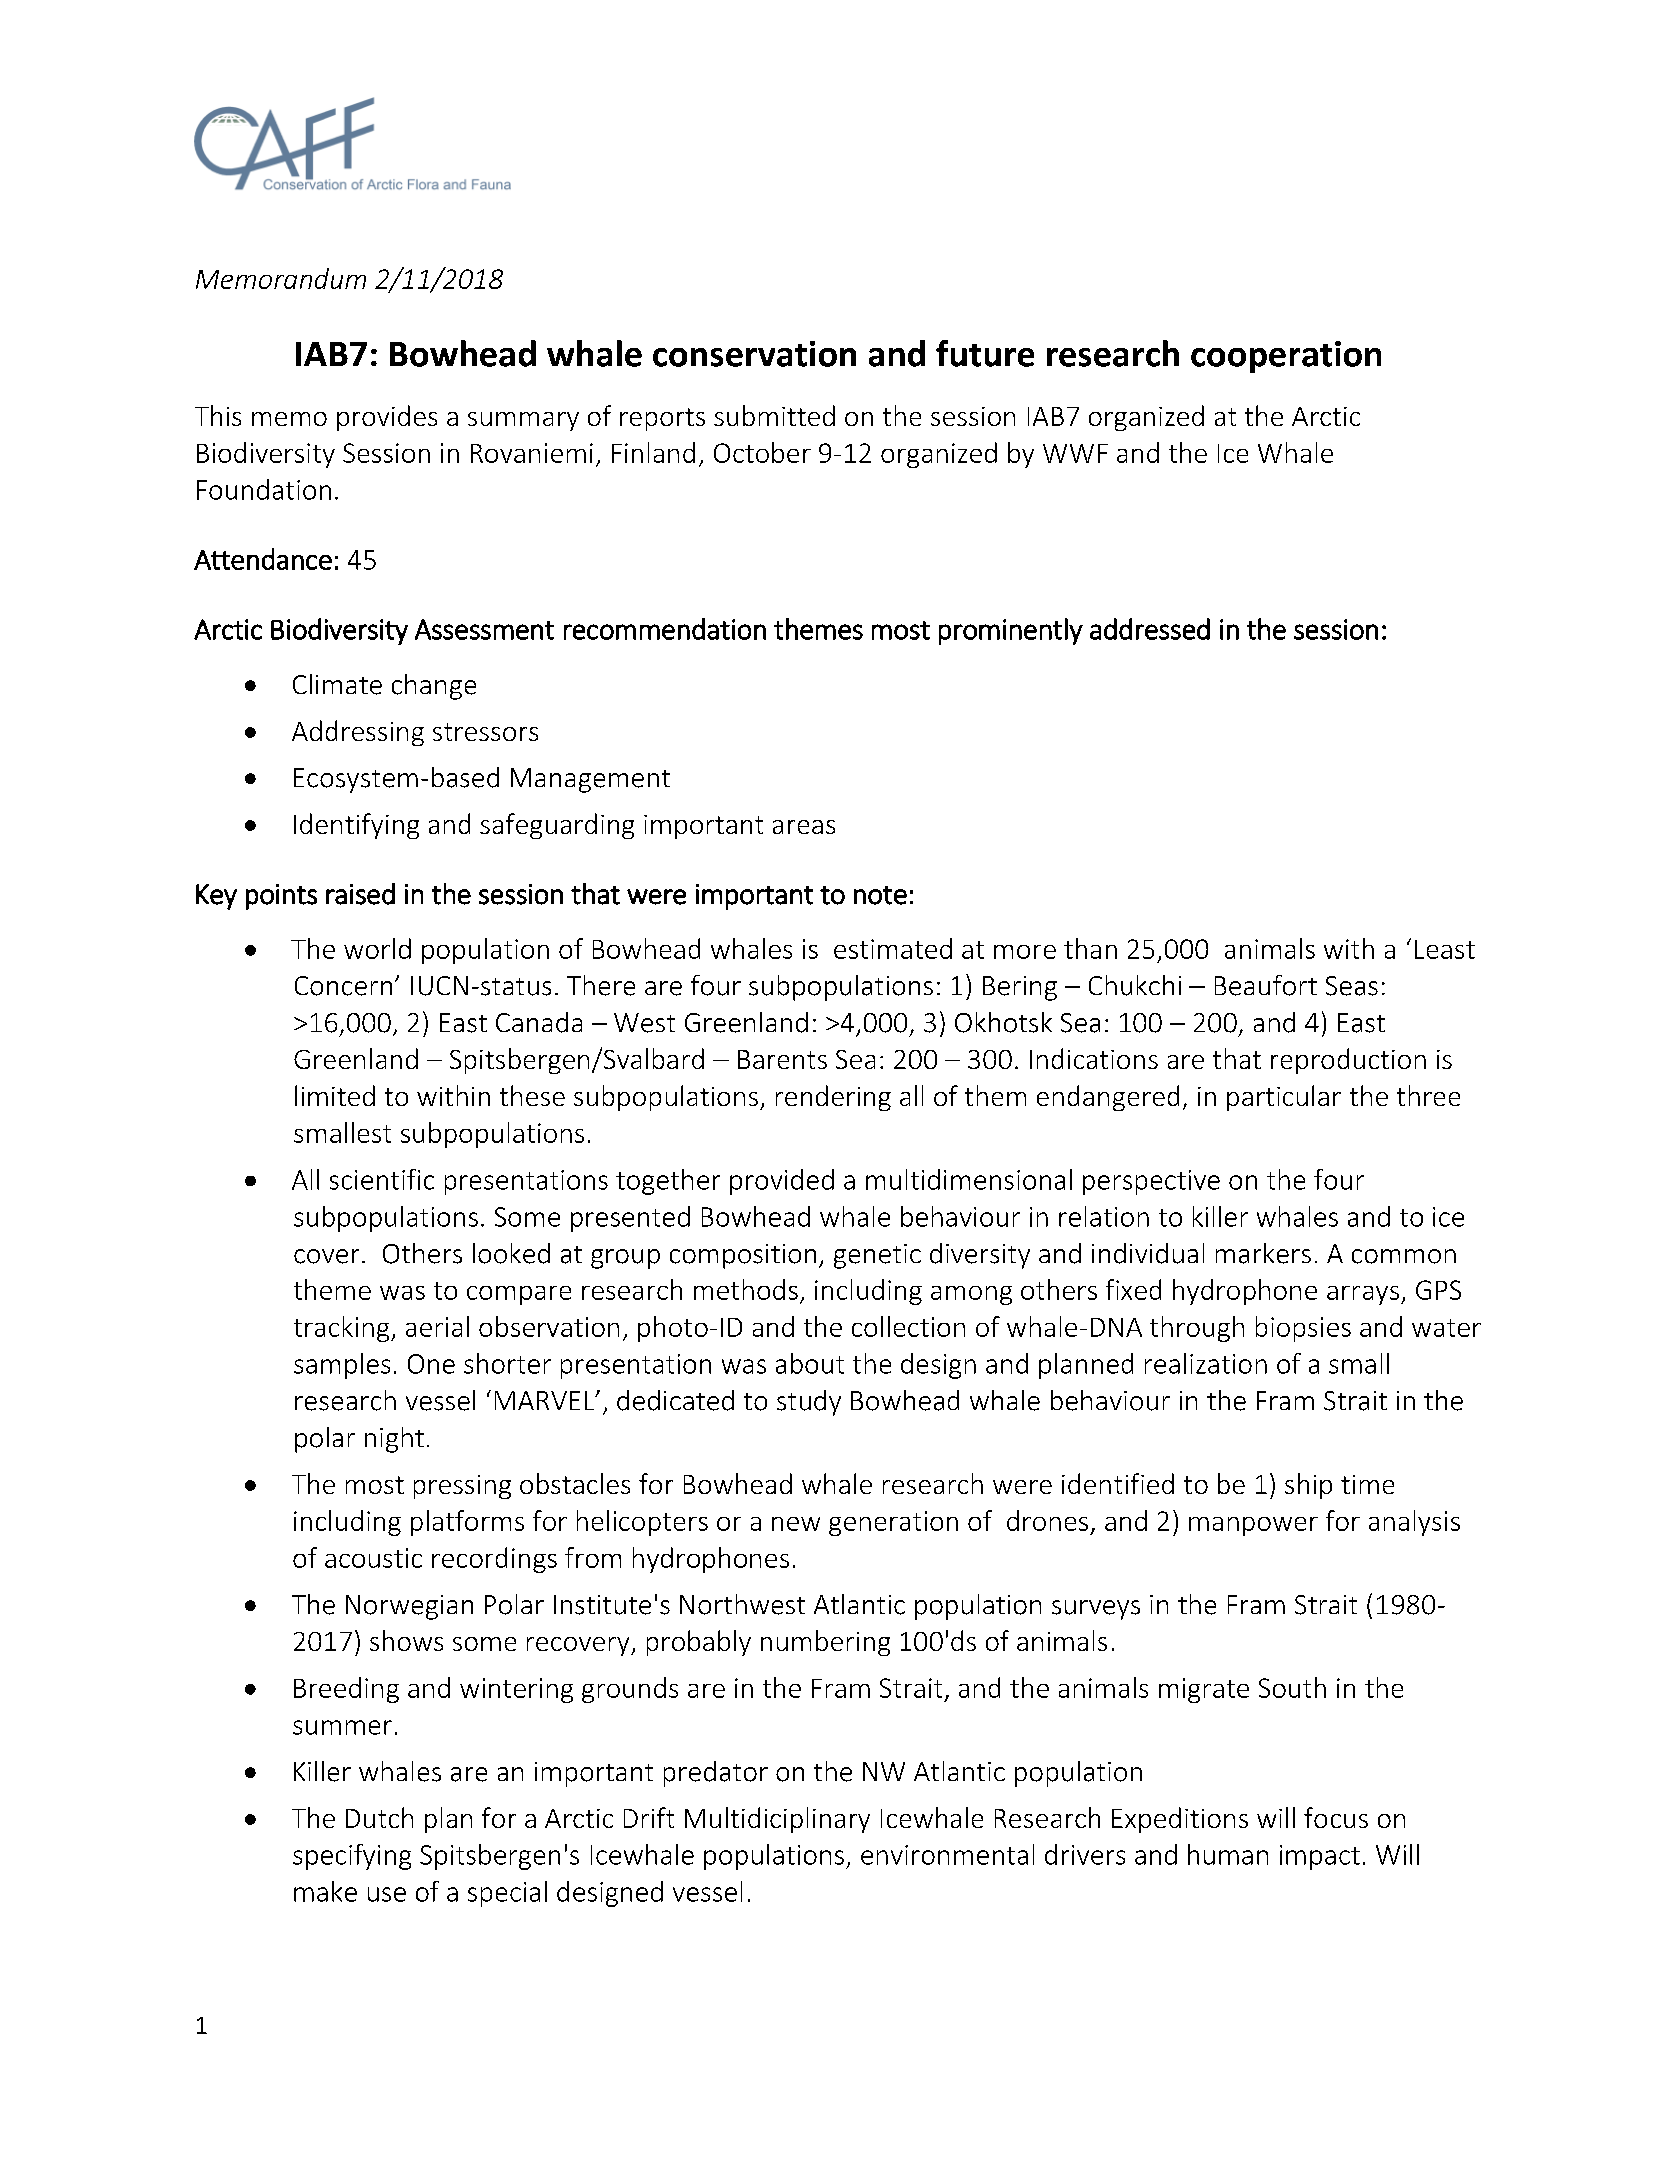  I want to click on environmental, so click(947, 1854).
